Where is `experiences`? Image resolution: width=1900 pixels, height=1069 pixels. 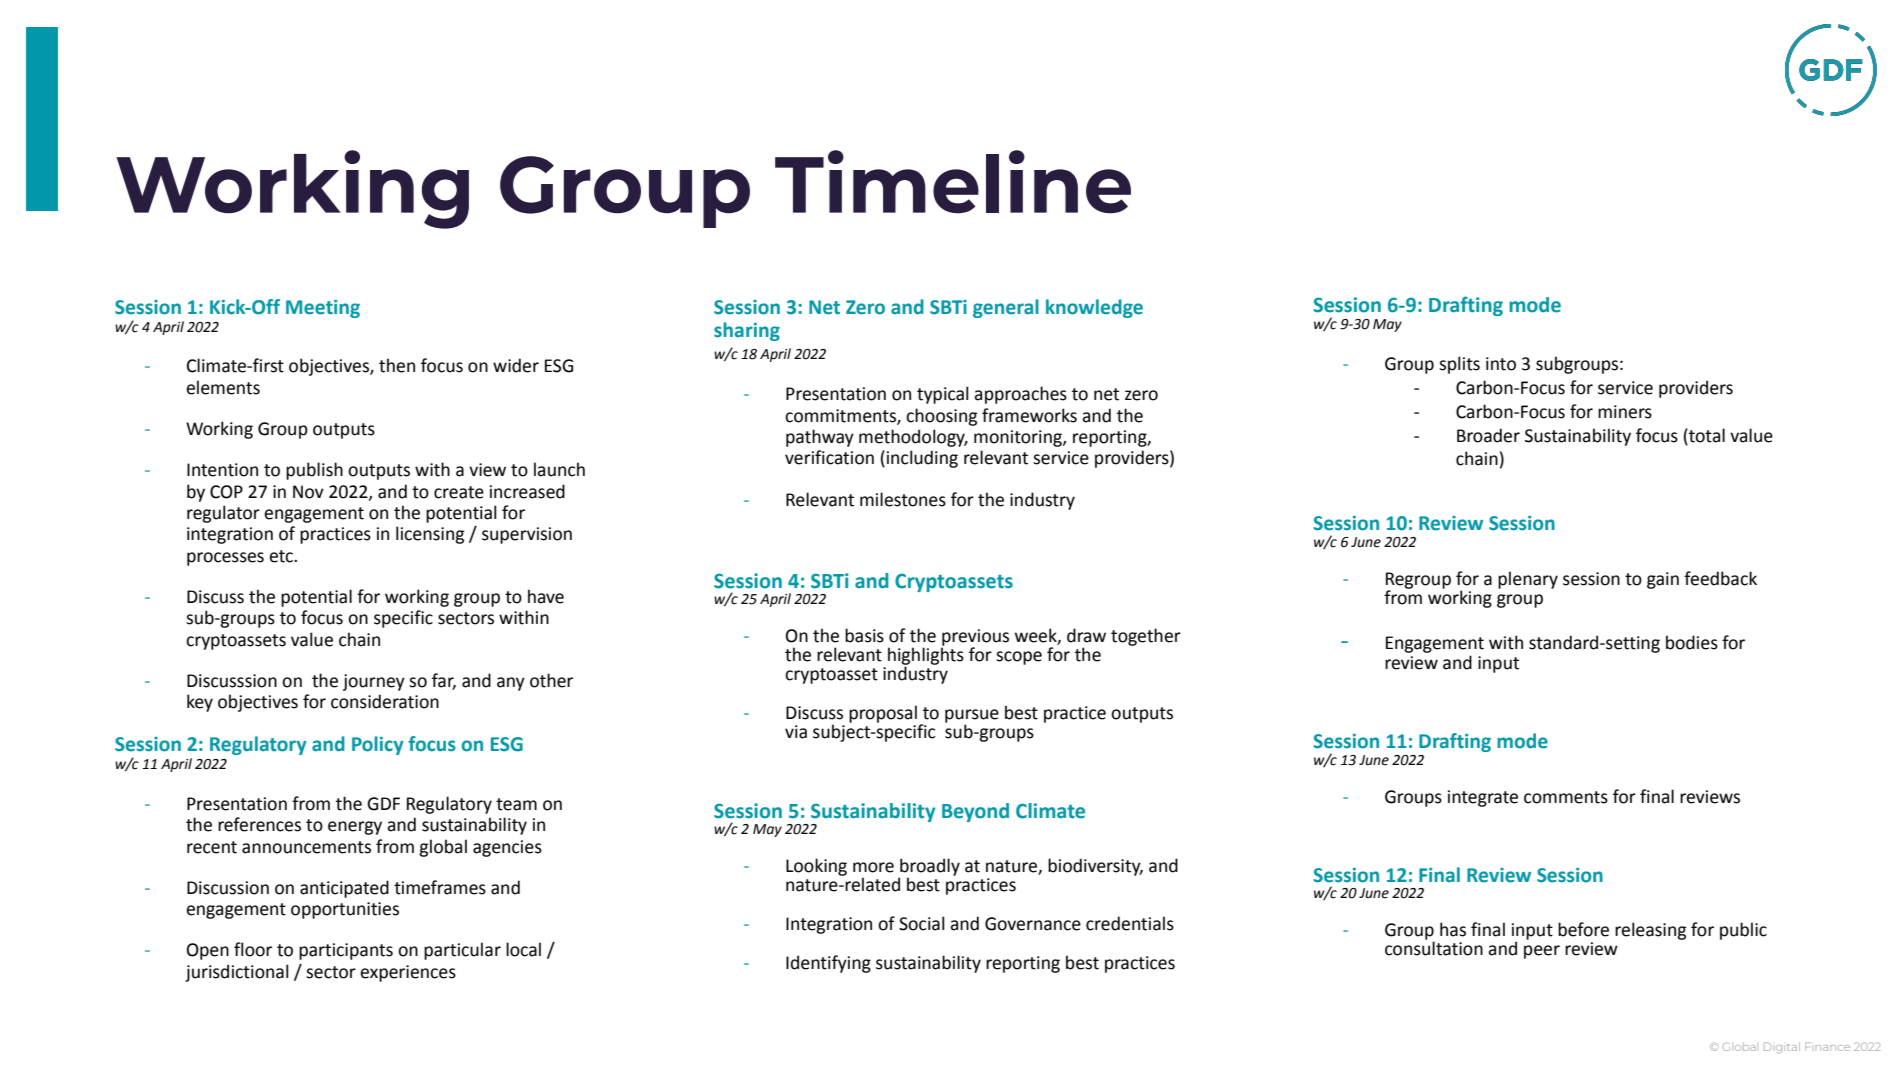
experiences is located at coordinates (408, 973).
